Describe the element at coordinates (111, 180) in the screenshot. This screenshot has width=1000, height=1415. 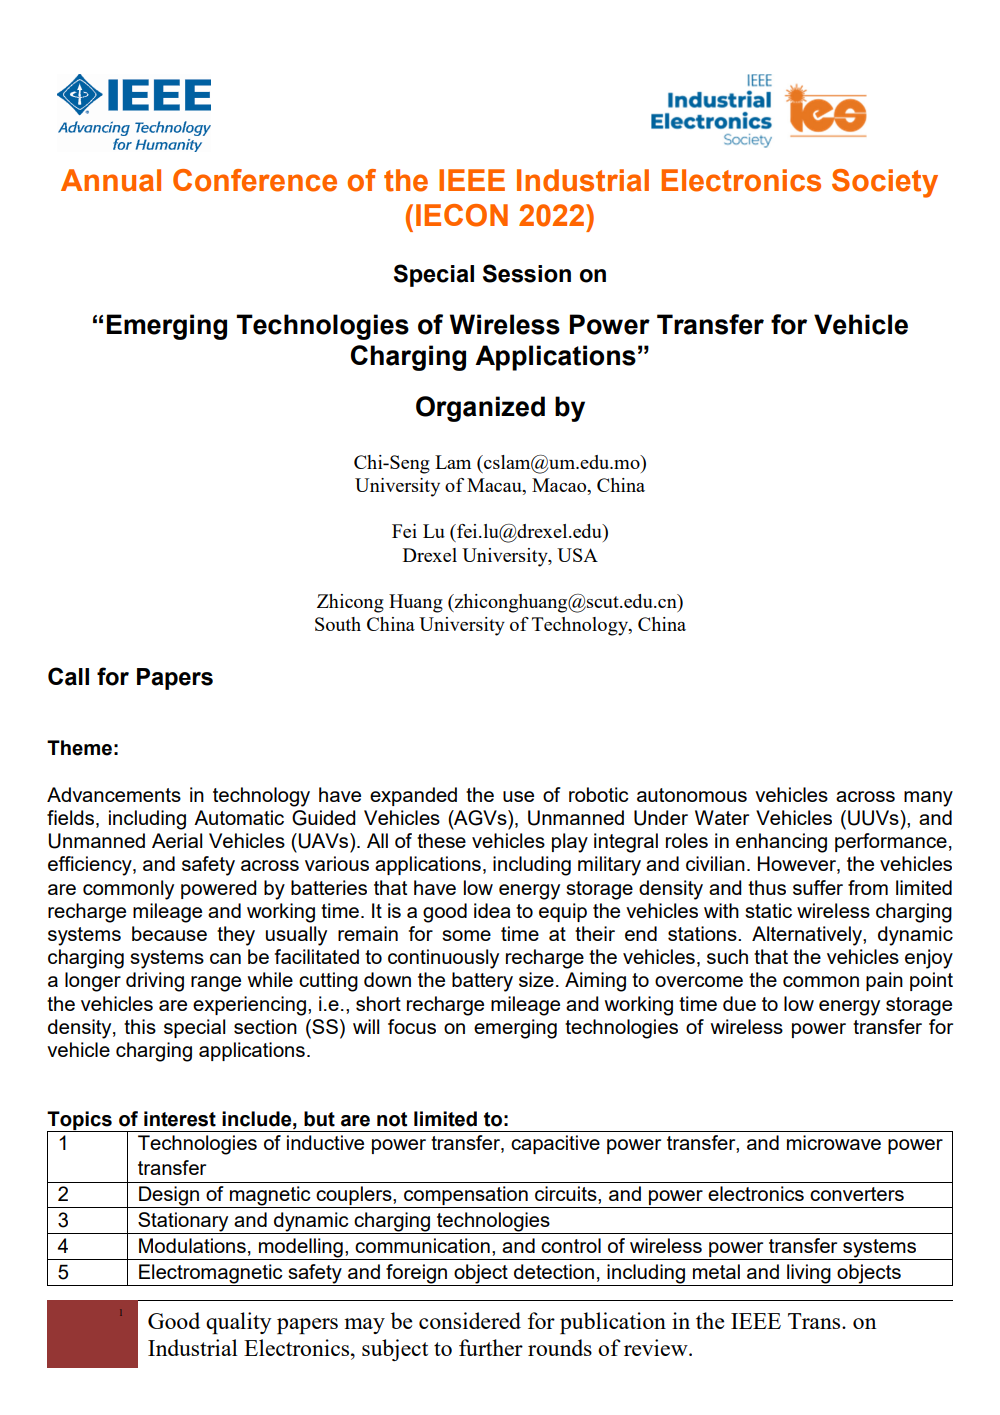
I see `Annual` at that location.
